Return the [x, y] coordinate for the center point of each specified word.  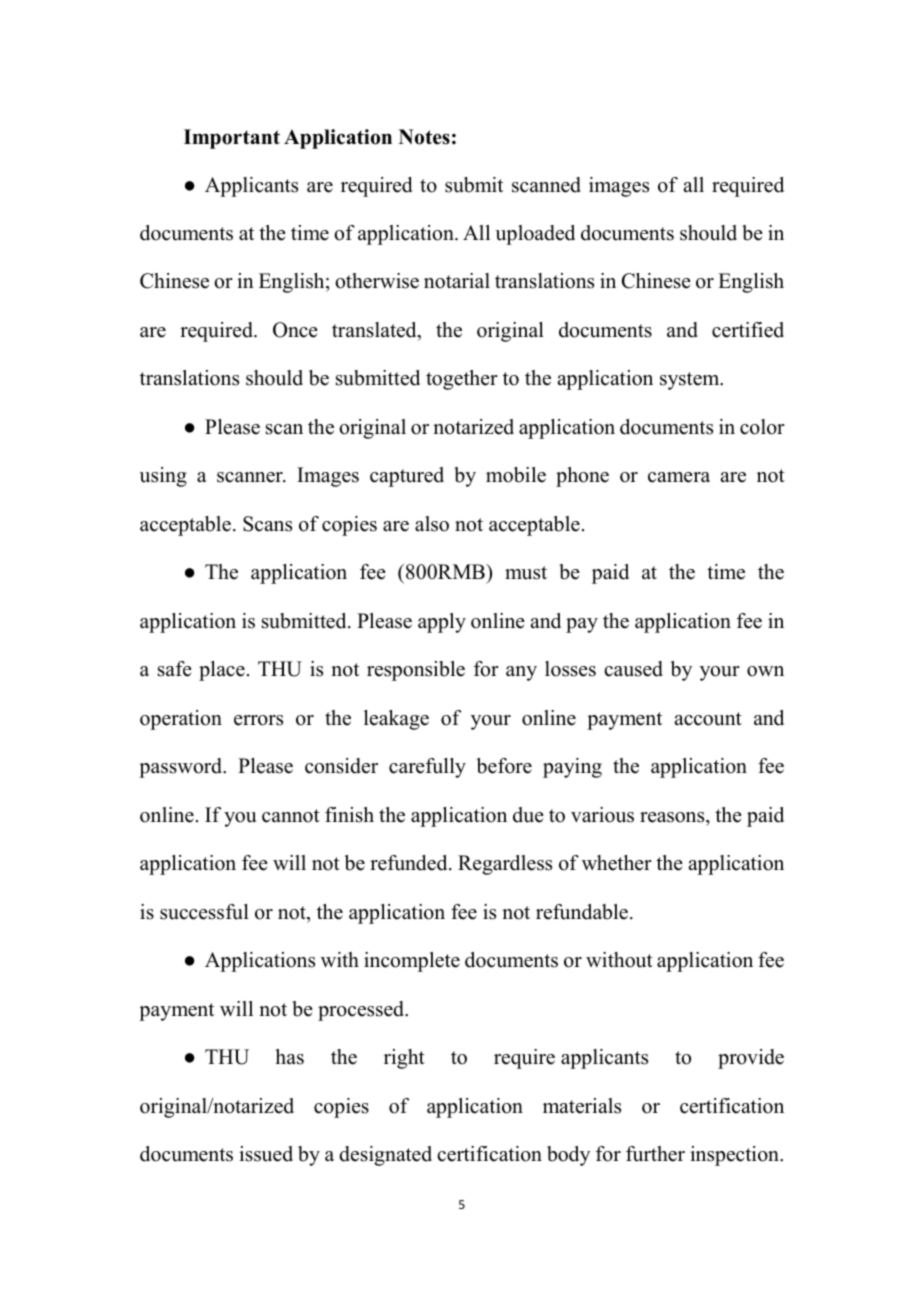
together [462, 380]
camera [679, 477]
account [708, 719]
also [432, 524]
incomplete [412, 962]
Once [295, 330]
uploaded [535, 235]
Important [232, 139]
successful [204, 912]
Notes [424, 137]
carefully [427, 768]
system [691, 381]
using [163, 477]
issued [266, 1154]
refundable [583, 912]
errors [258, 720]
